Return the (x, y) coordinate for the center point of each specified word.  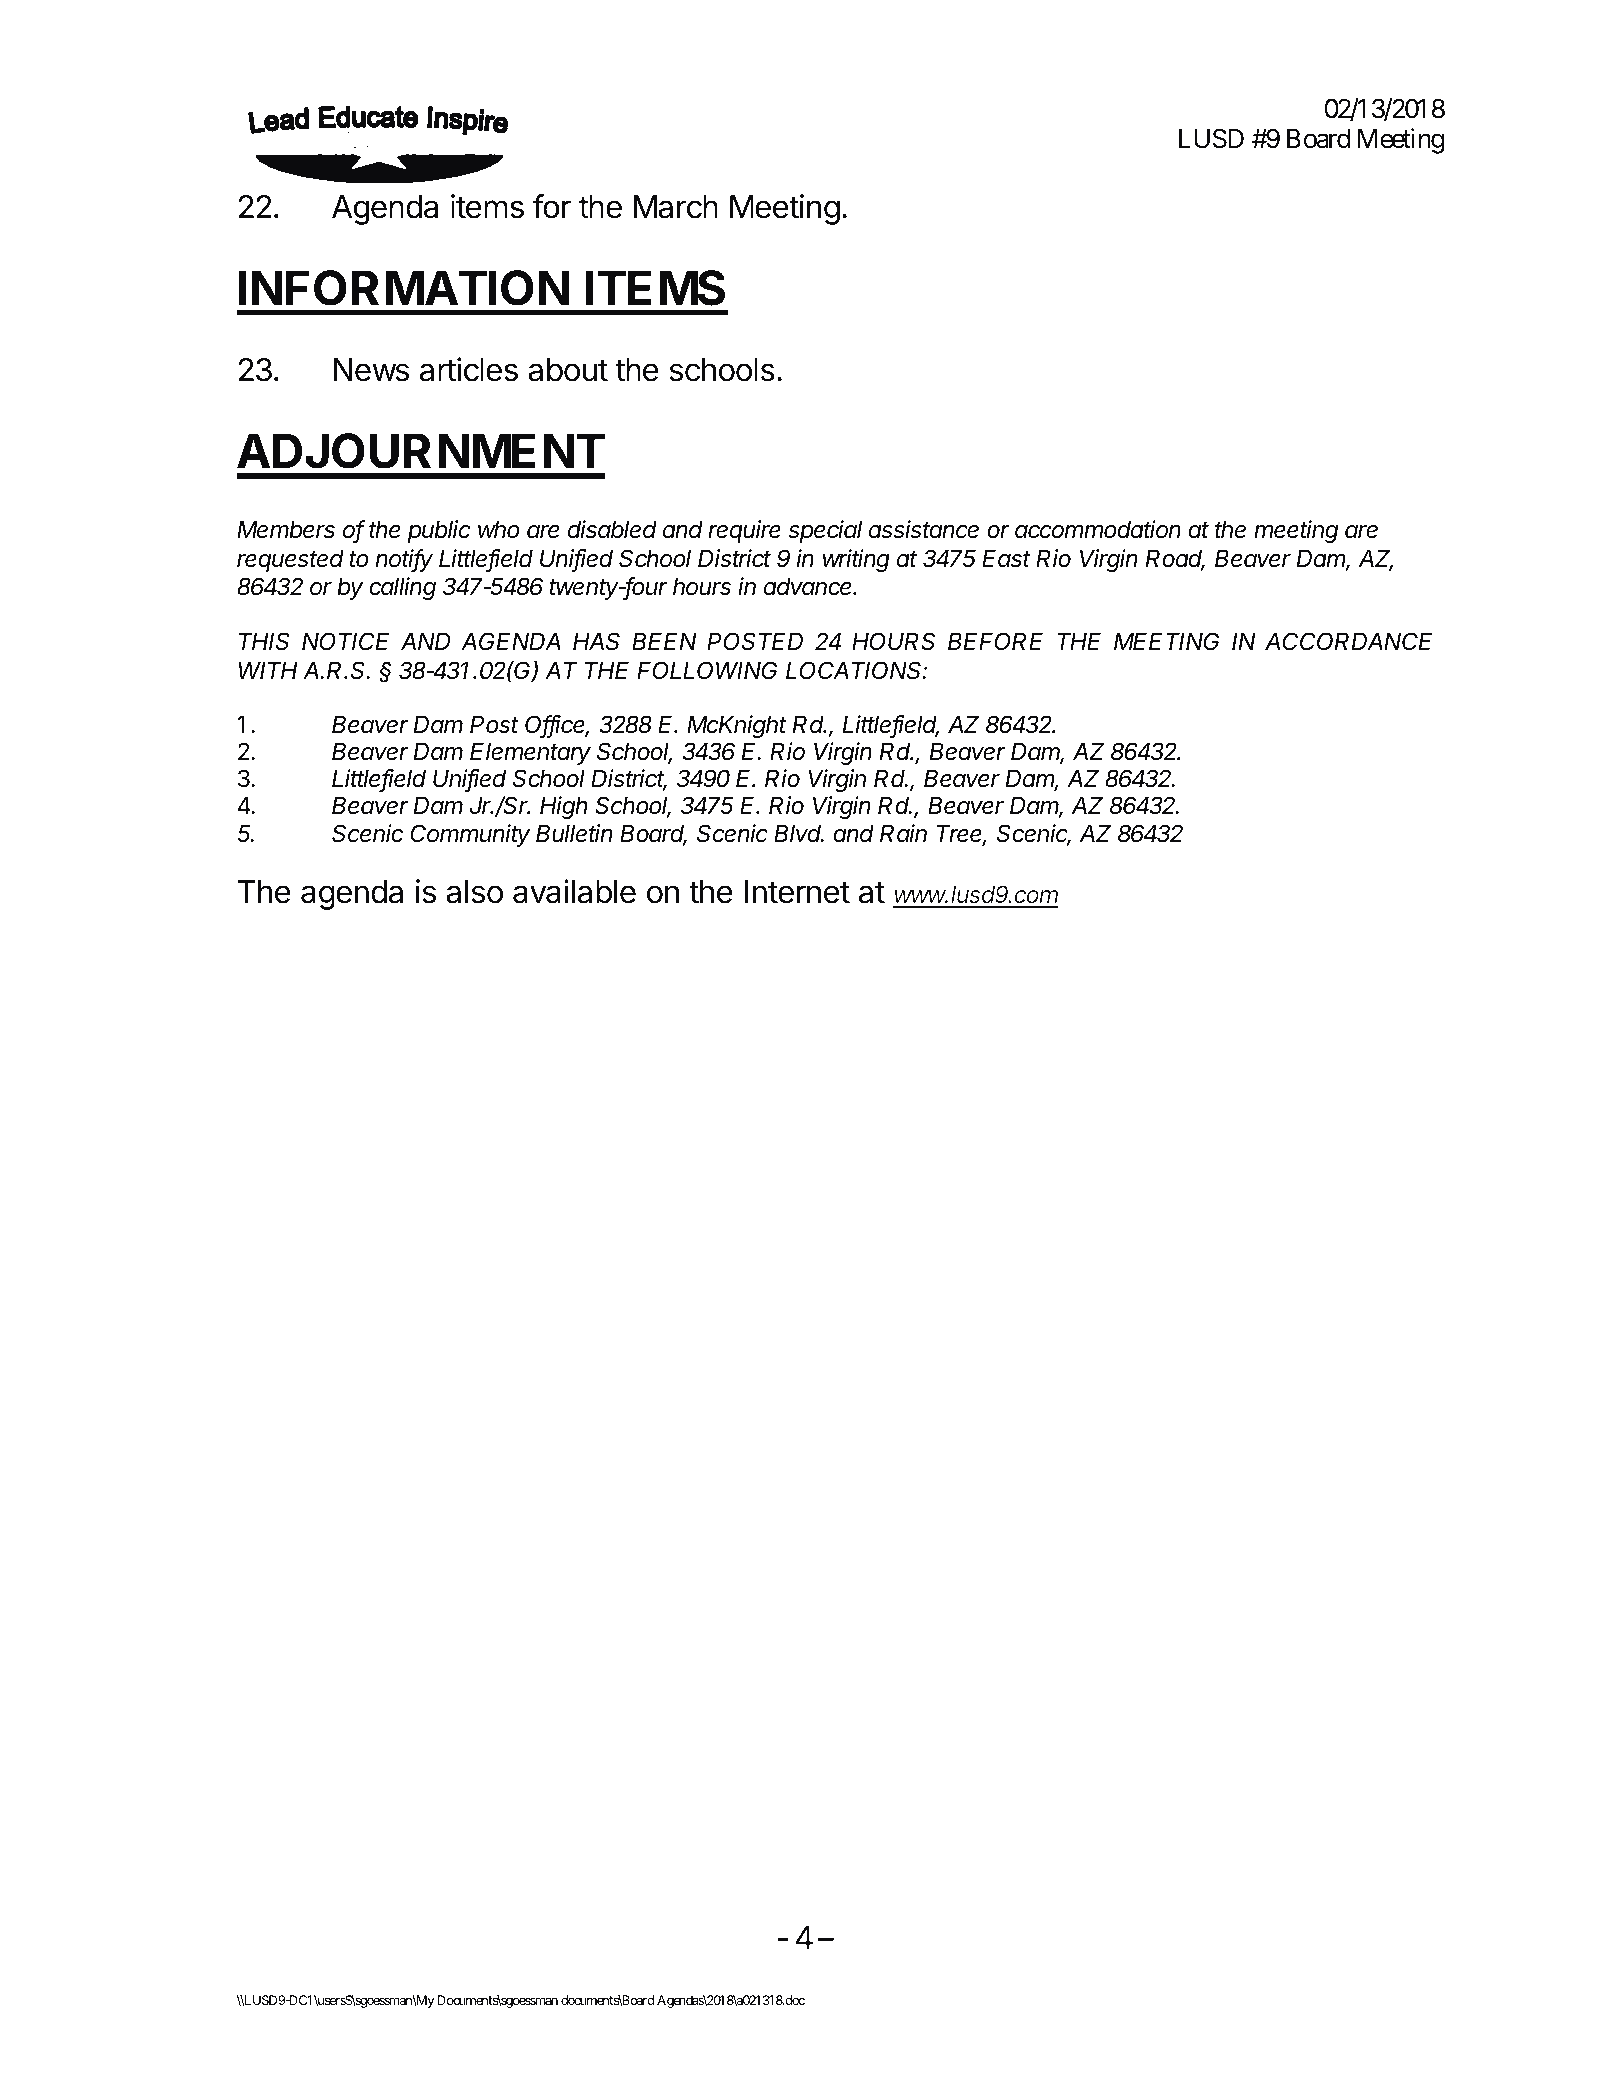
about (568, 370)
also (474, 892)
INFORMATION (404, 288)
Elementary (530, 753)
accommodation (1098, 529)
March (676, 207)
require (744, 531)
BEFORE (995, 641)
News (371, 370)
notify (404, 560)
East (1006, 558)
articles (469, 369)
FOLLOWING (707, 670)
